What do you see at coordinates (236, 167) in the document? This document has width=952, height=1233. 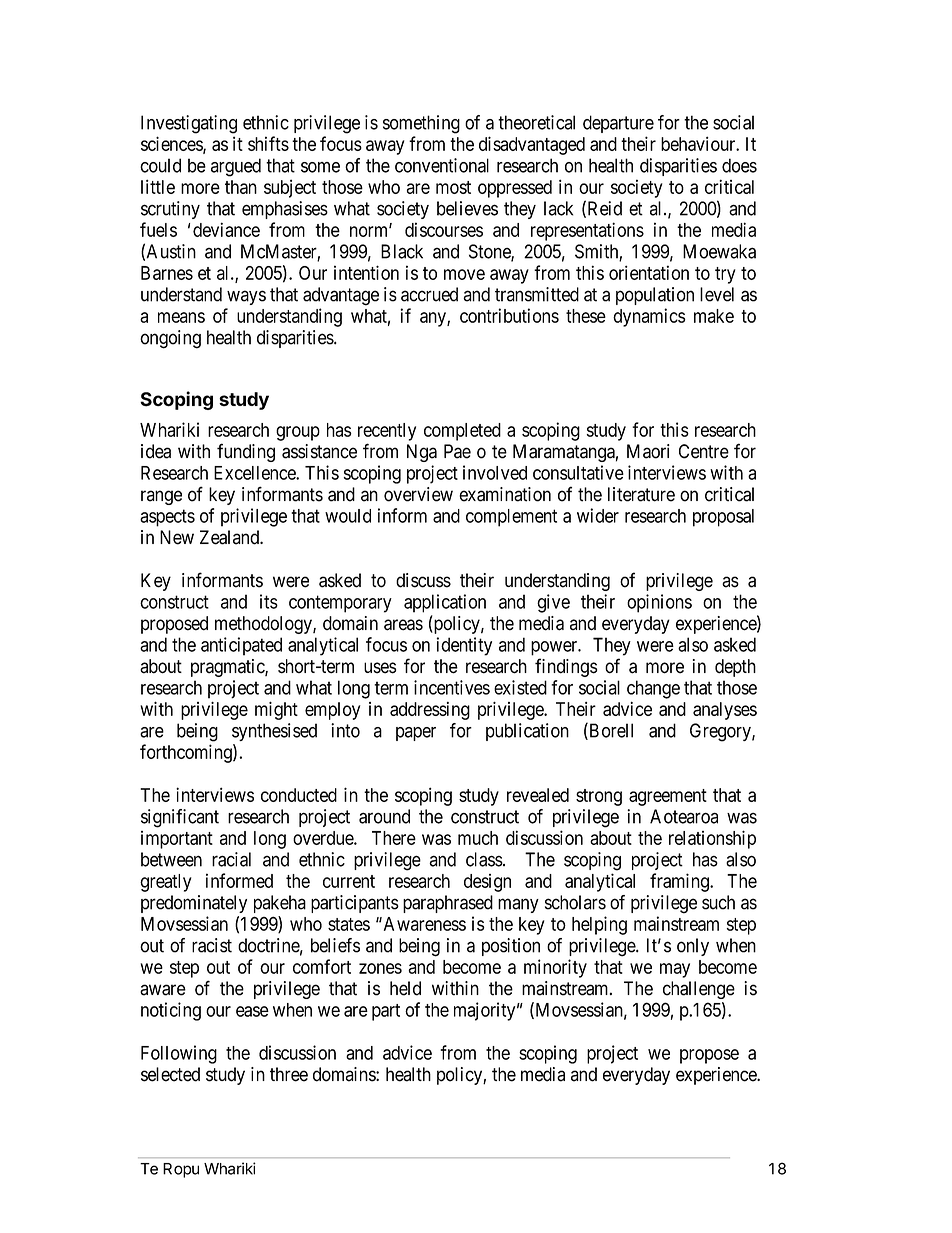 I see `argued` at bounding box center [236, 167].
